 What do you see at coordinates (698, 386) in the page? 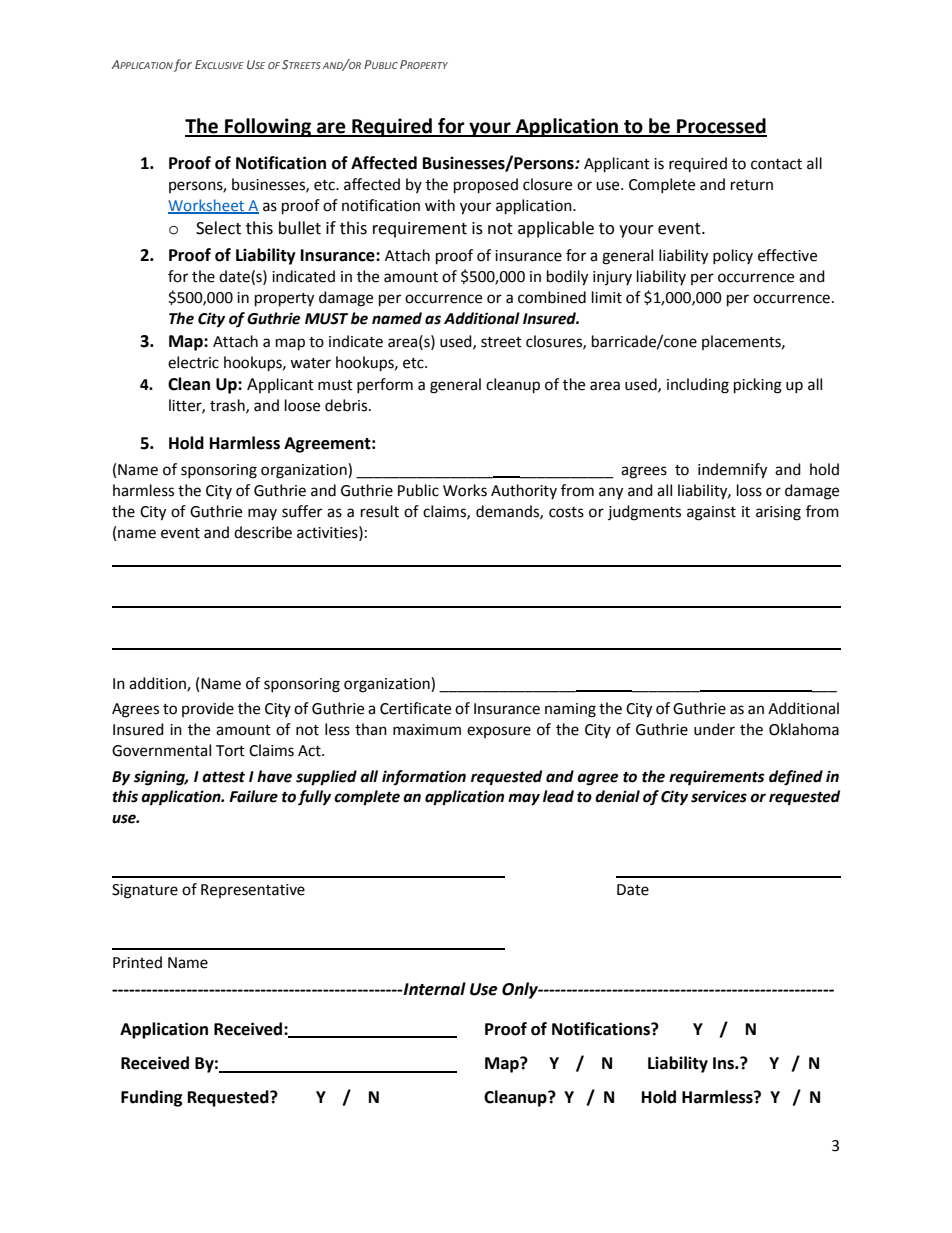
I see `including` at bounding box center [698, 386].
